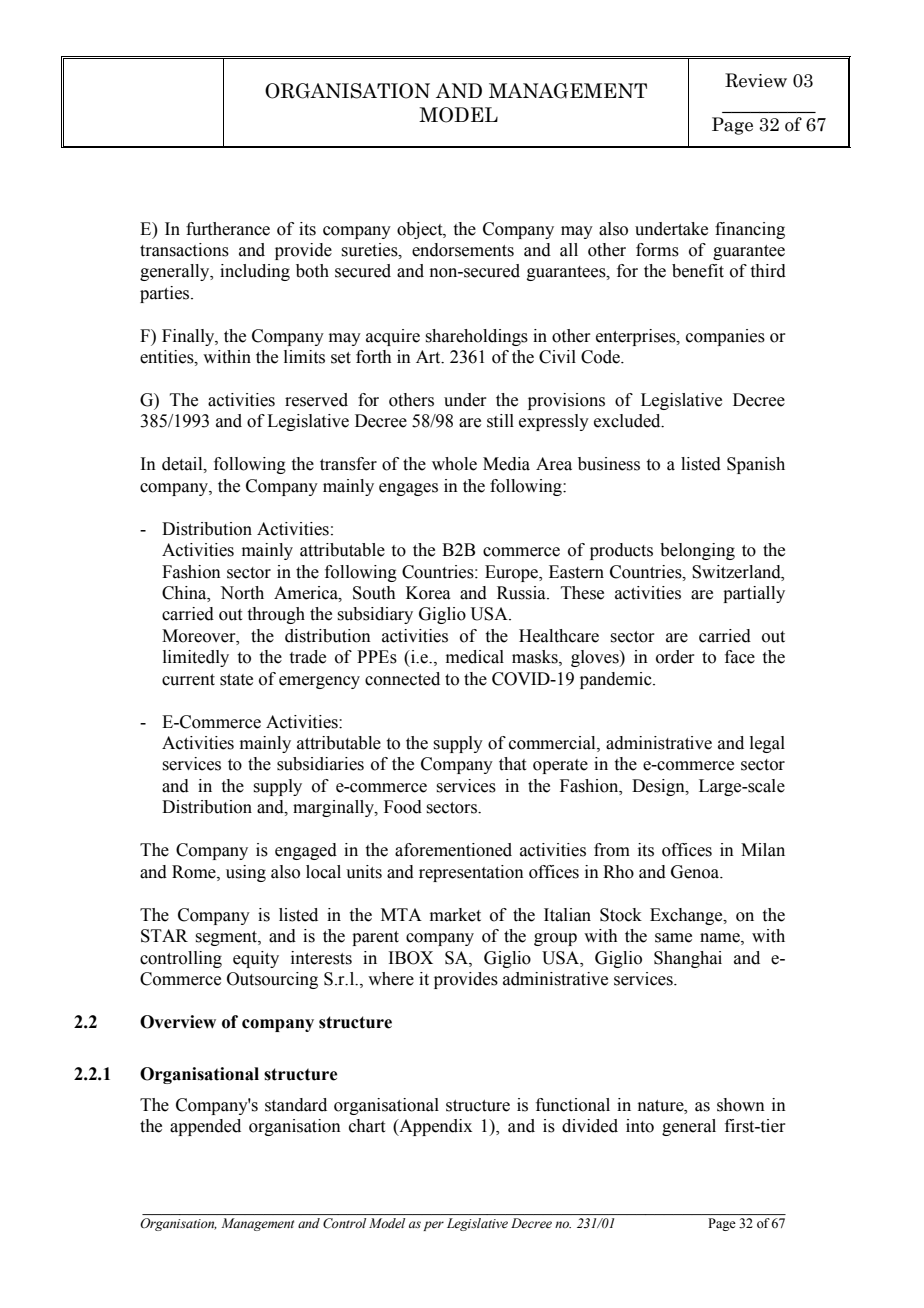 The image size is (924, 1308). What do you see at coordinates (205, 1127) in the screenshot?
I see `appended` at bounding box center [205, 1127].
